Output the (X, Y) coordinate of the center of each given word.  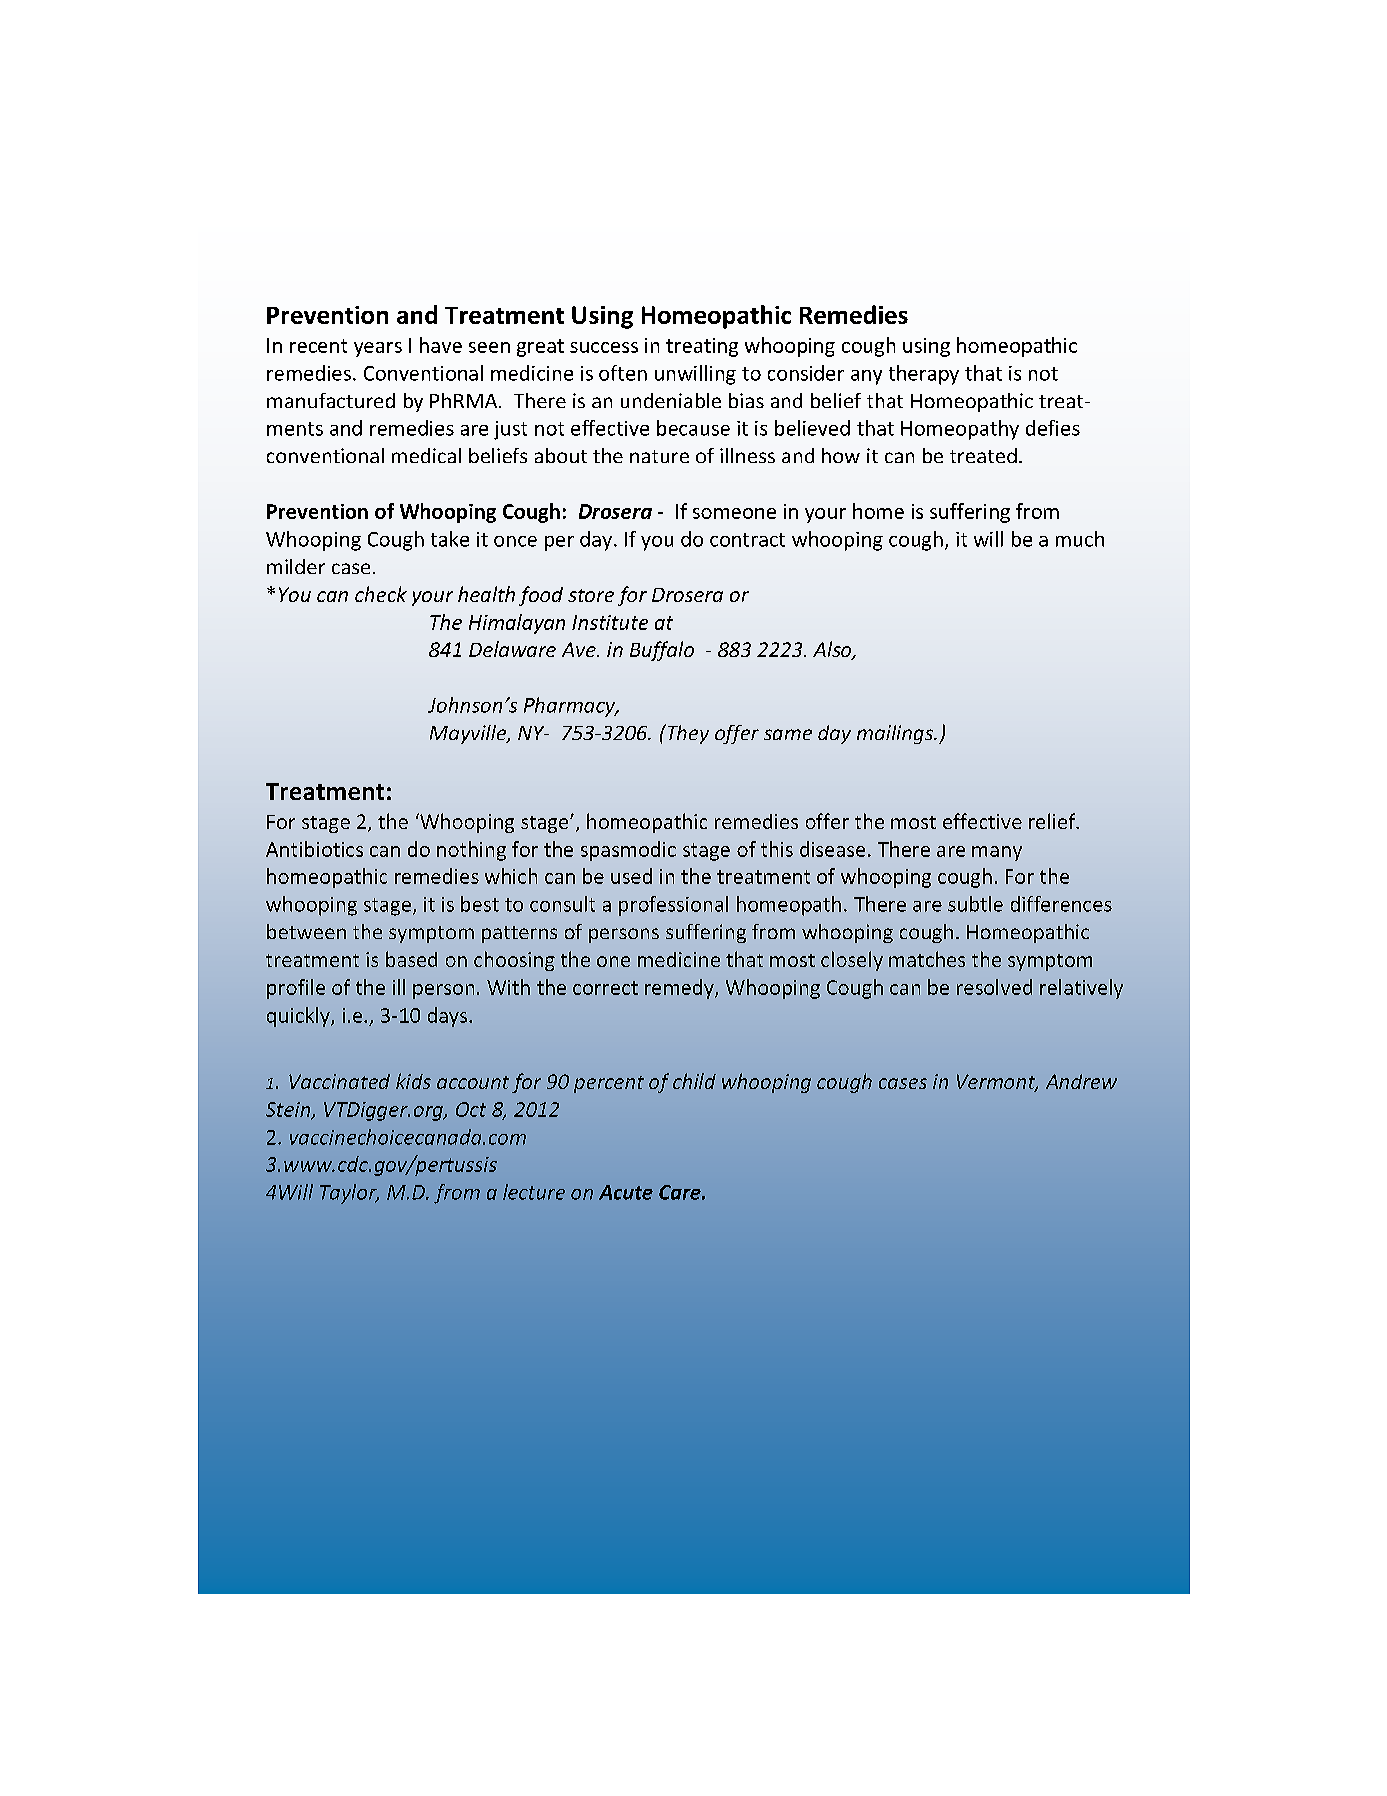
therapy (924, 375)
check (381, 594)
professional (673, 906)
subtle (975, 904)
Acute (626, 1192)
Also (833, 650)
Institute (610, 622)
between (306, 931)
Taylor (349, 1194)
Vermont (997, 1083)
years (378, 349)
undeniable (671, 400)
